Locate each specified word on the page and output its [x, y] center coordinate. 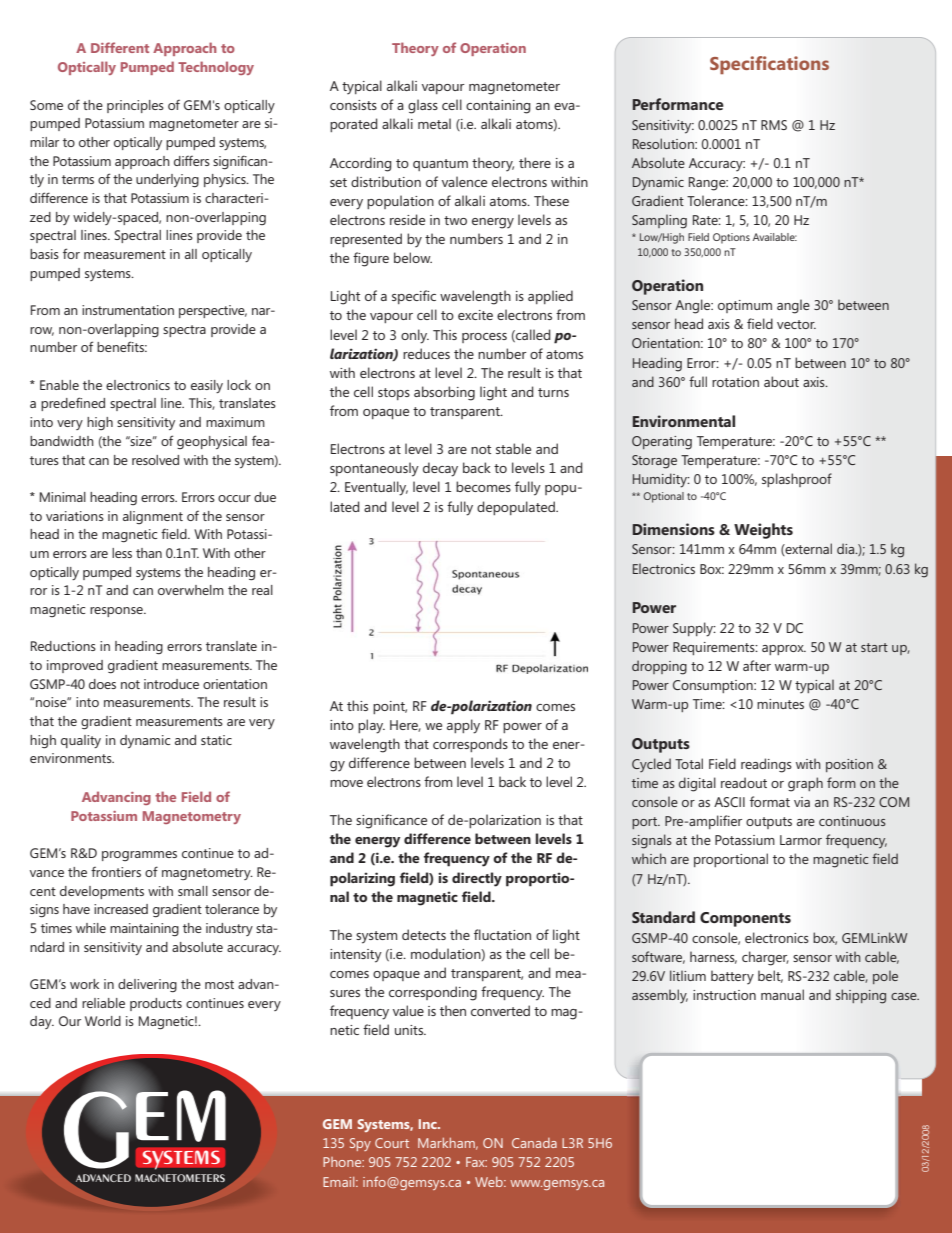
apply [463, 726]
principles [135, 106]
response [117, 612]
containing [498, 107]
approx [784, 650]
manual [782, 994]
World [103, 1021]
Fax [476, 1162]
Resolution [664, 143]
